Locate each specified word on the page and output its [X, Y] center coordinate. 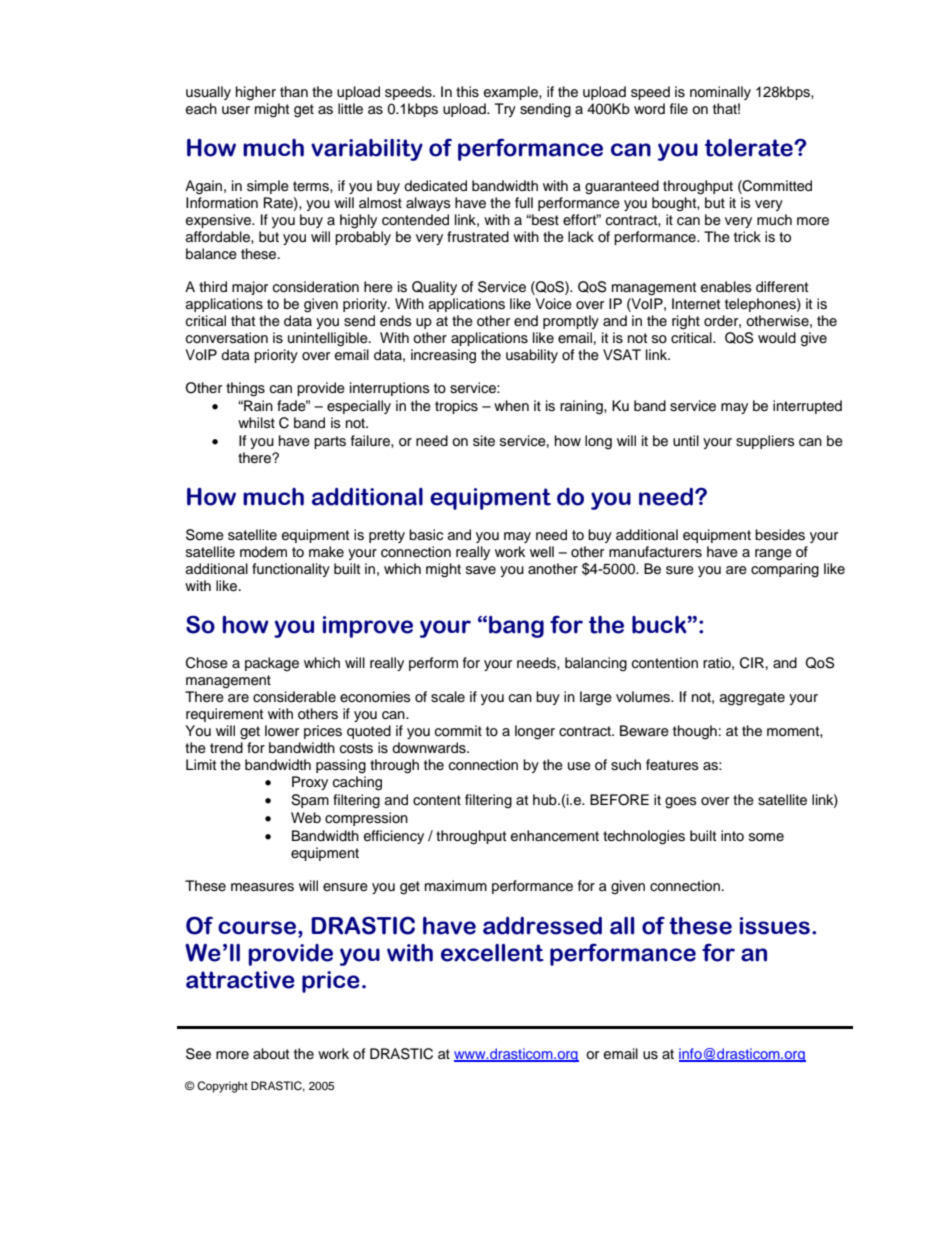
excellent [492, 953]
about [271, 1054]
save [481, 570]
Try [505, 110]
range [773, 555]
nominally [720, 93]
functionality [291, 570]
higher [256, 93]
